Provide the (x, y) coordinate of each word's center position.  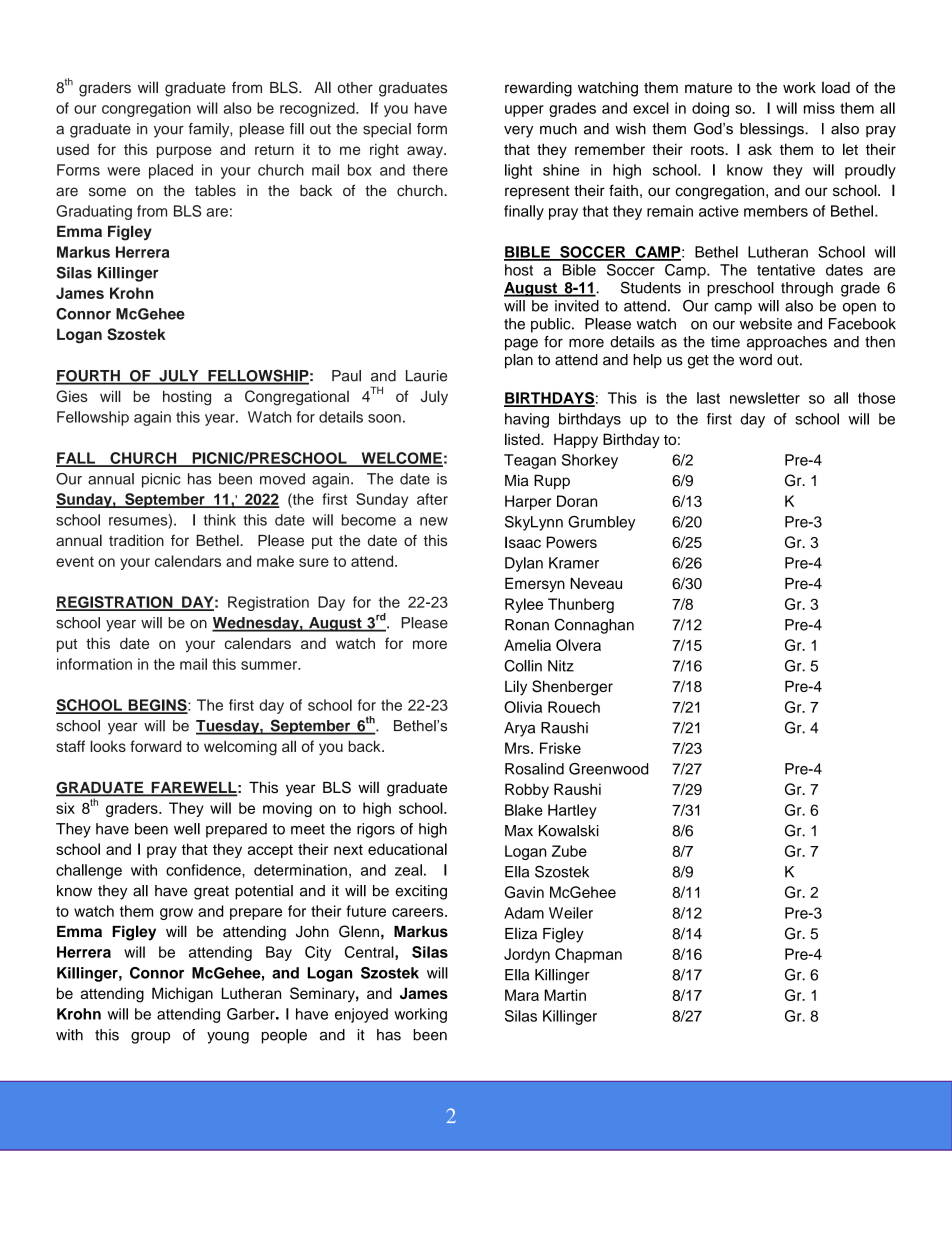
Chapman (588, 955)
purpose (184, 152)
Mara (522, 995)
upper (524, 111)
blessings (773, 130)
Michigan (182, 995)
